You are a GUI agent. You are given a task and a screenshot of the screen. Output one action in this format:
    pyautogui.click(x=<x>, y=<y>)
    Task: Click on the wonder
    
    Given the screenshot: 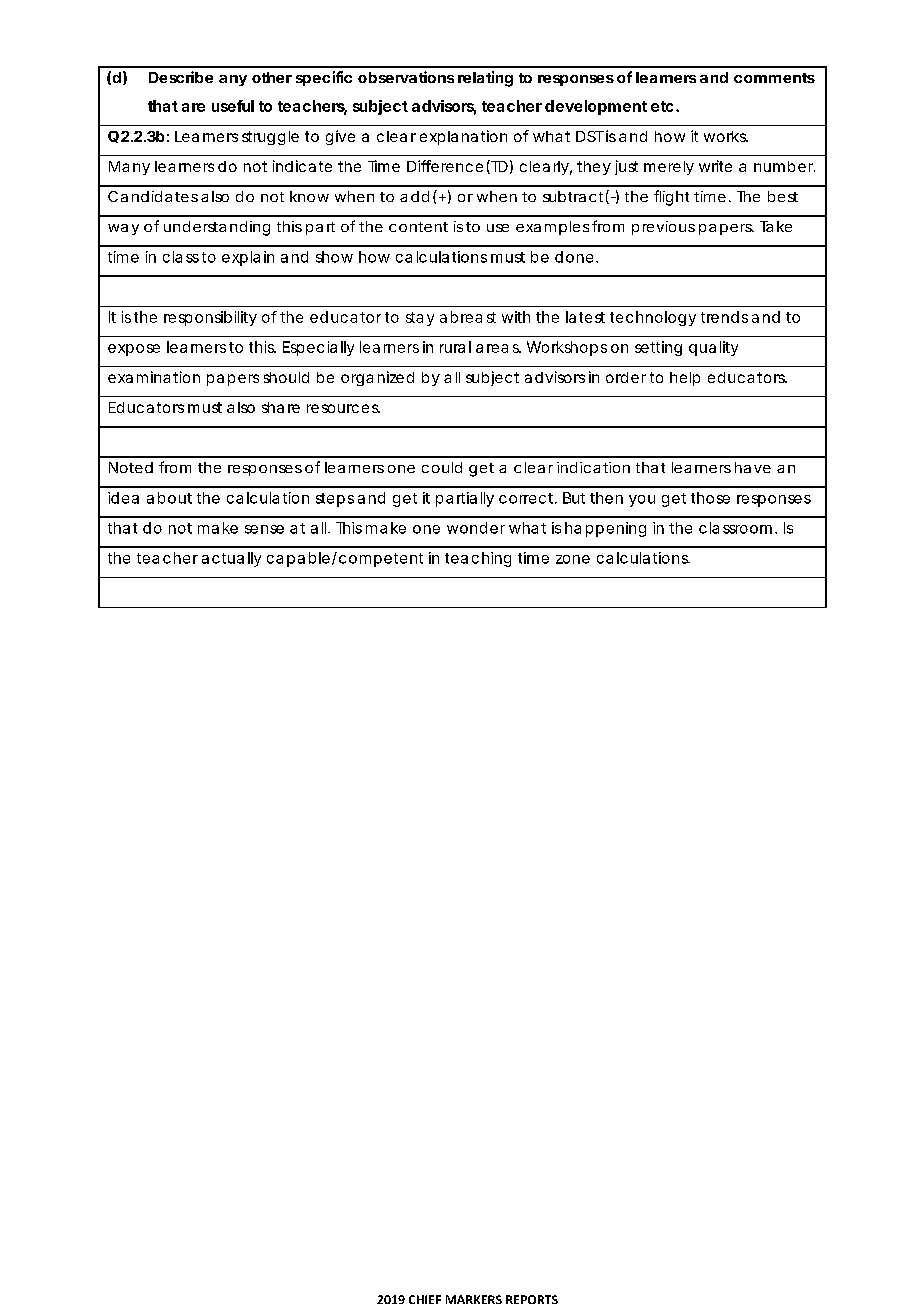 What is the action you would take?
    pyautogui.click(x=476, y=528)
